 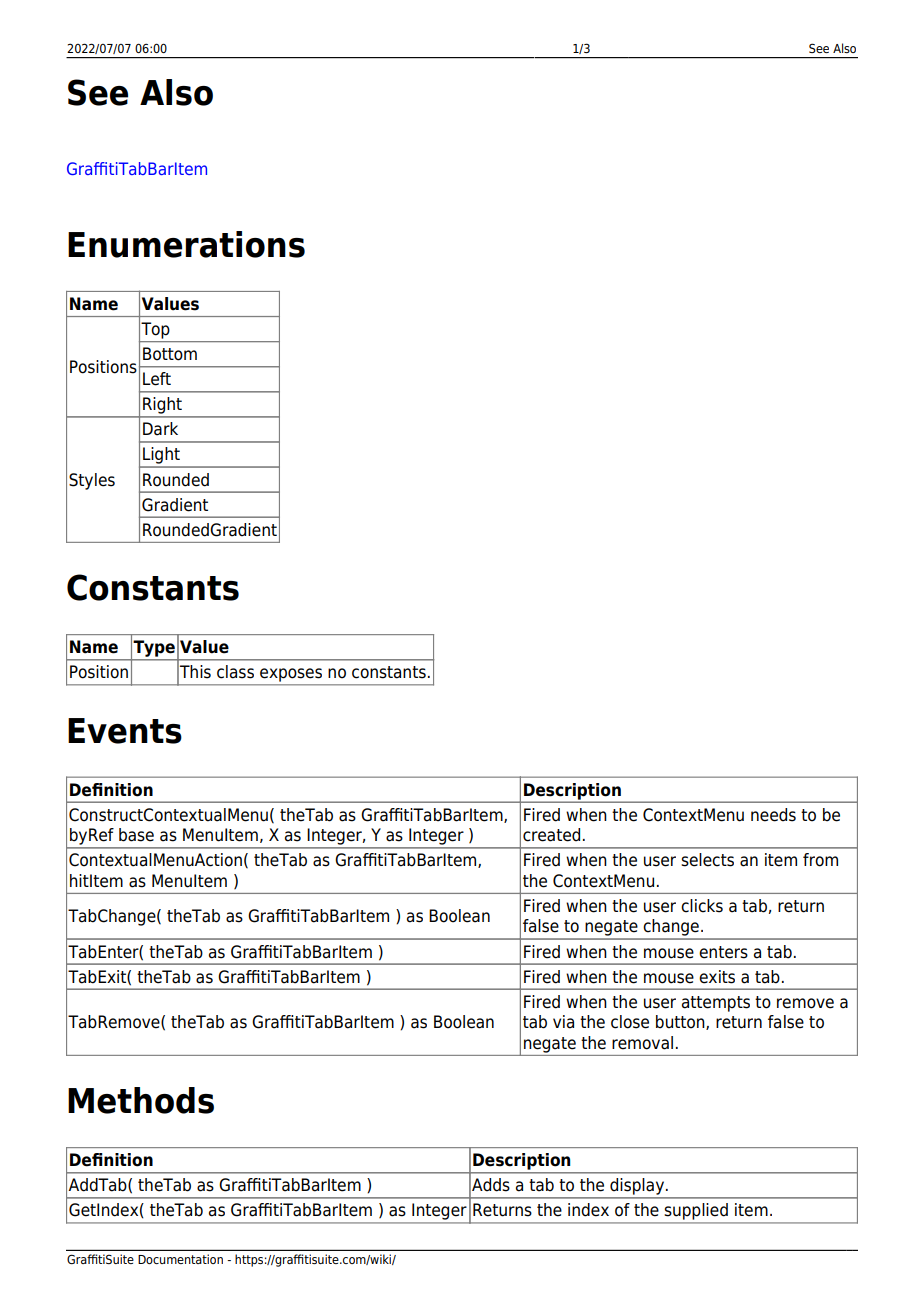 I want to click on class, so click(x=235, y=672).
